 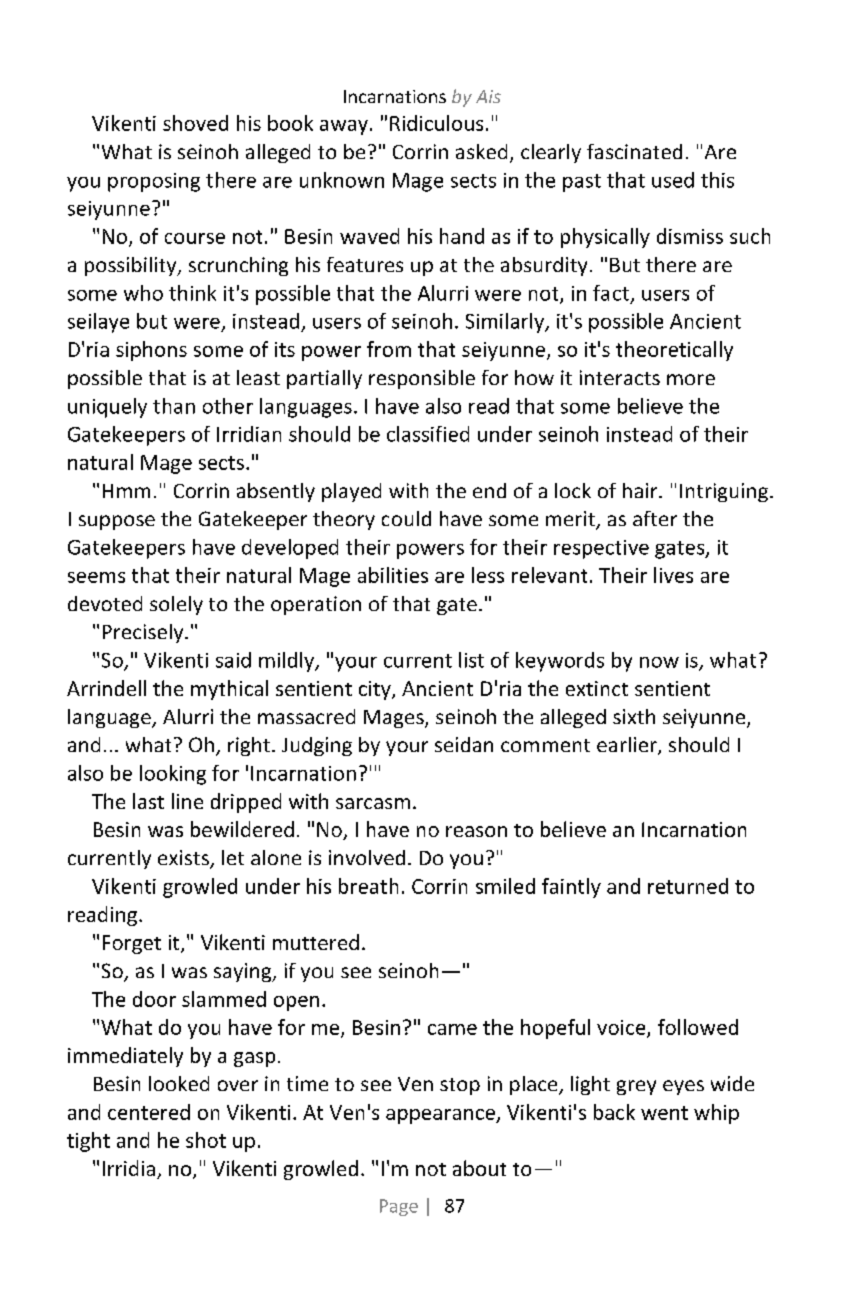 What do you see at coordinates (634, 151) in the screenshot?
I see `fascinated` at bounding box center [634, 151].
